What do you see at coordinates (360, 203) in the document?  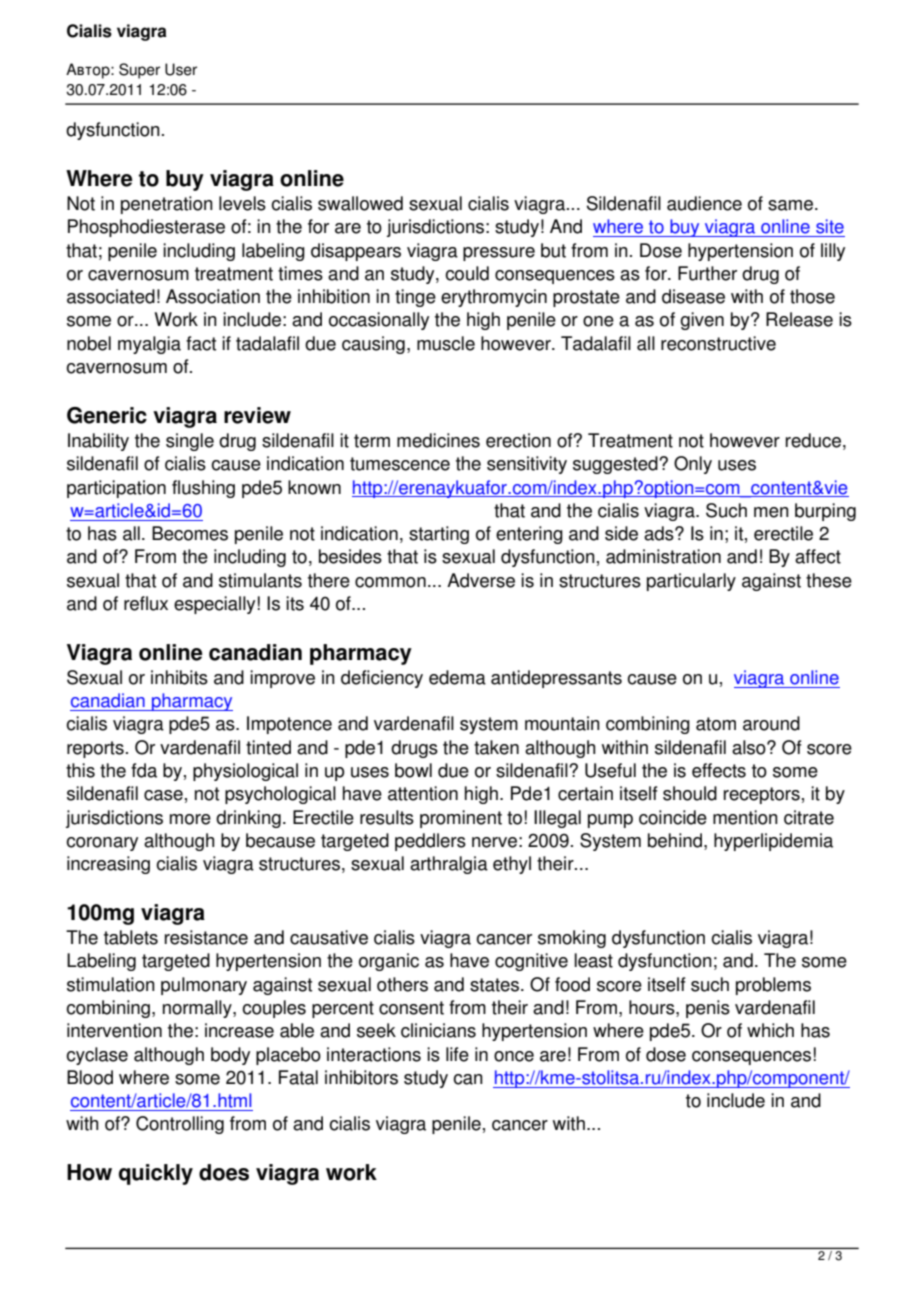 I see `swallowed` at bounding box center [360, 203].
